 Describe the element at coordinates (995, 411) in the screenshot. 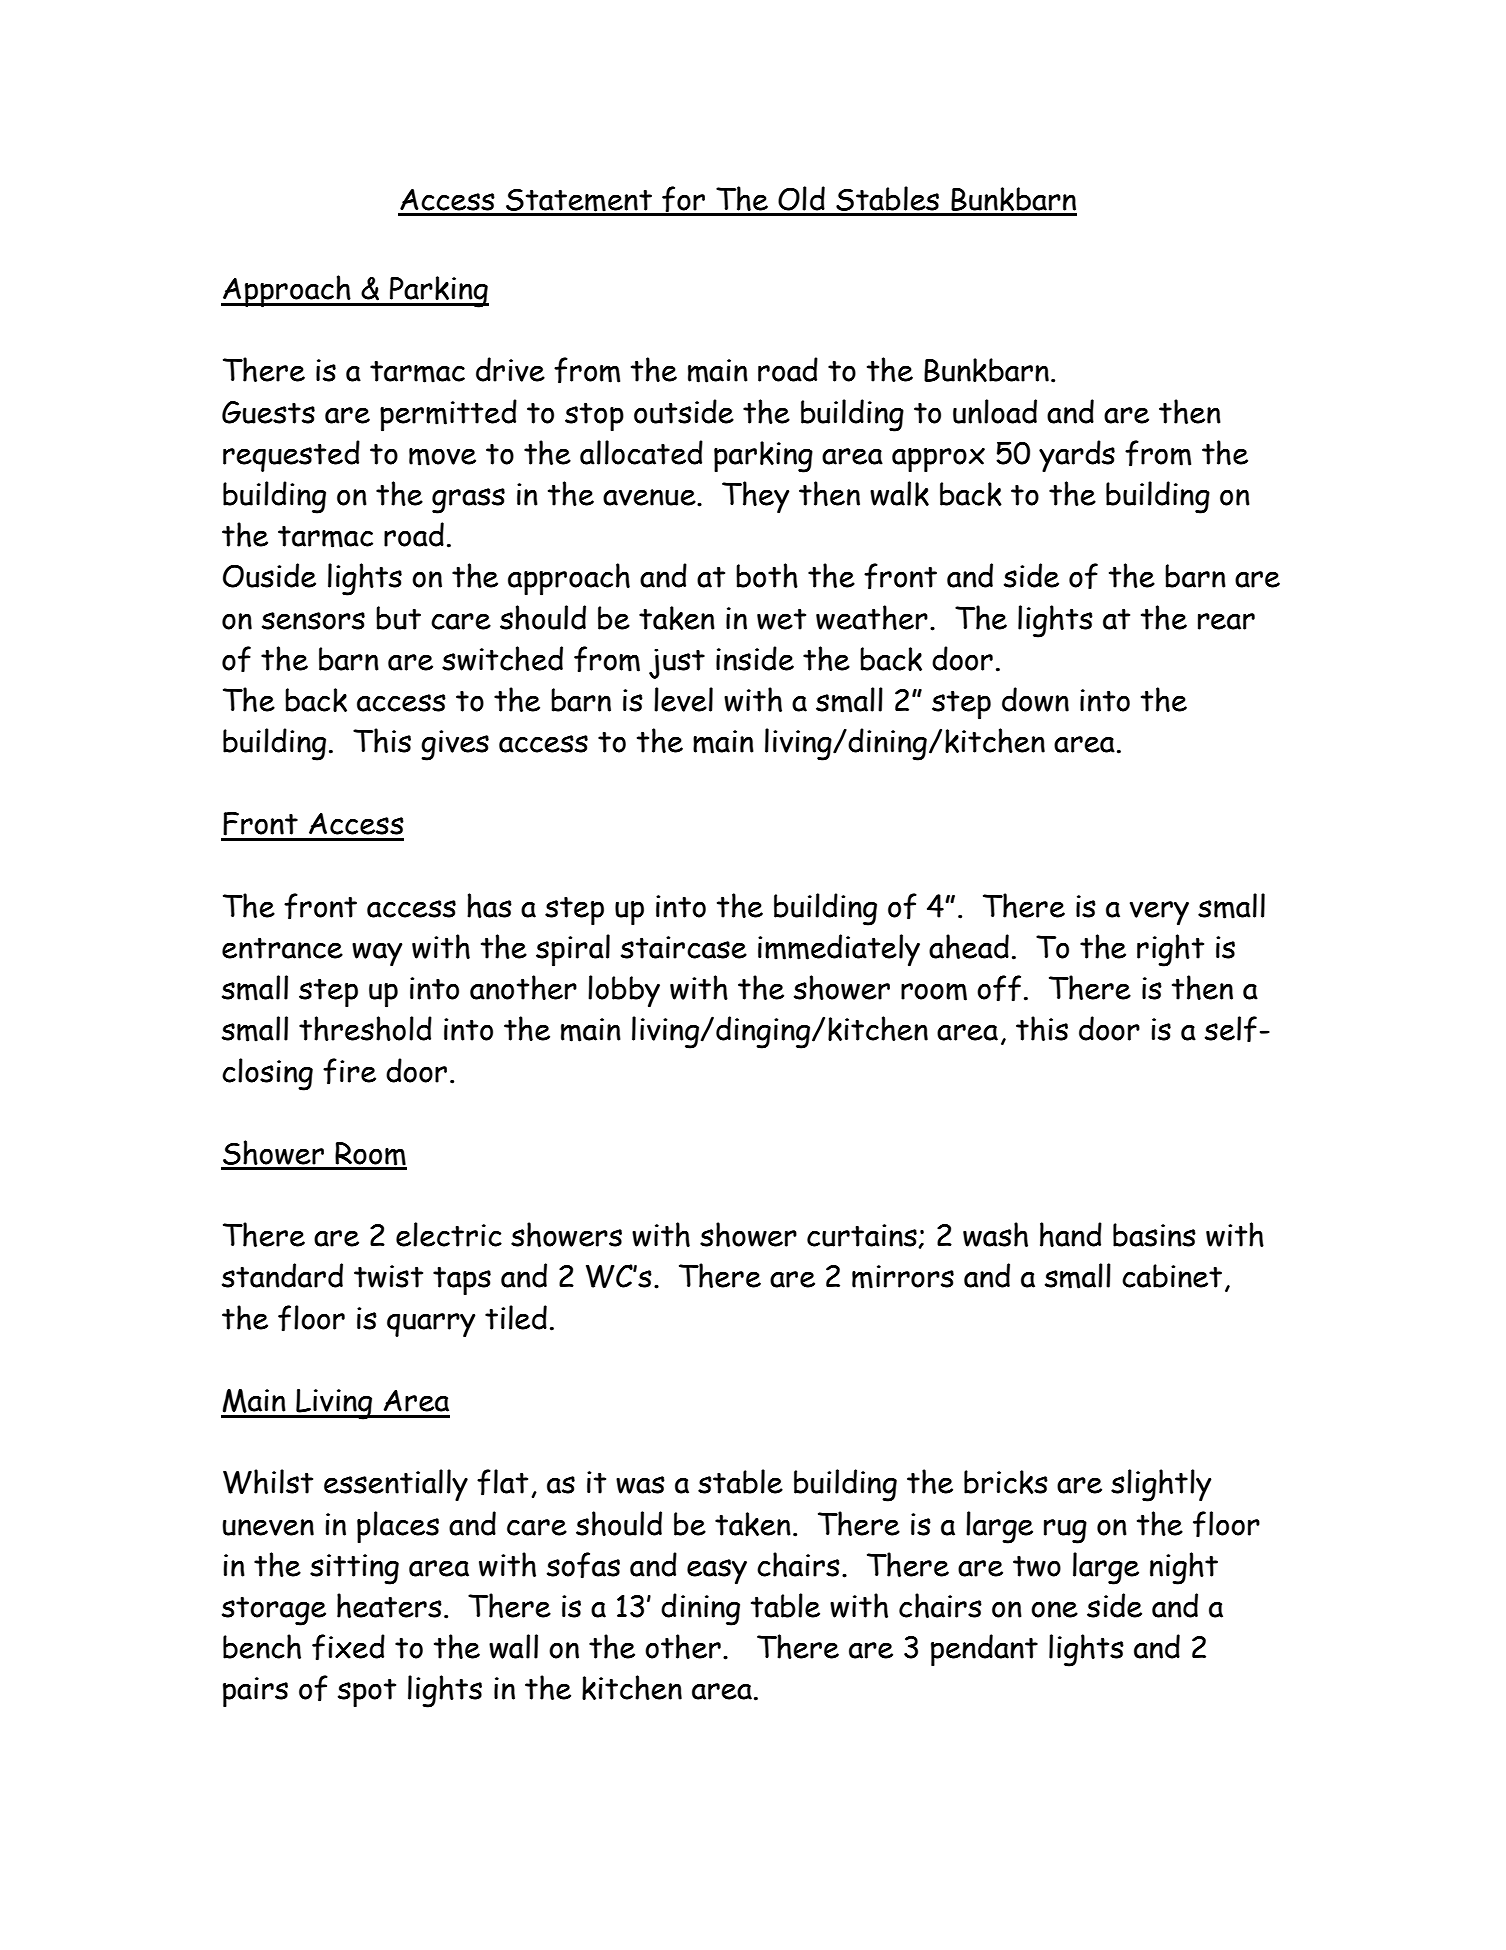

I see `unload` at that location.
